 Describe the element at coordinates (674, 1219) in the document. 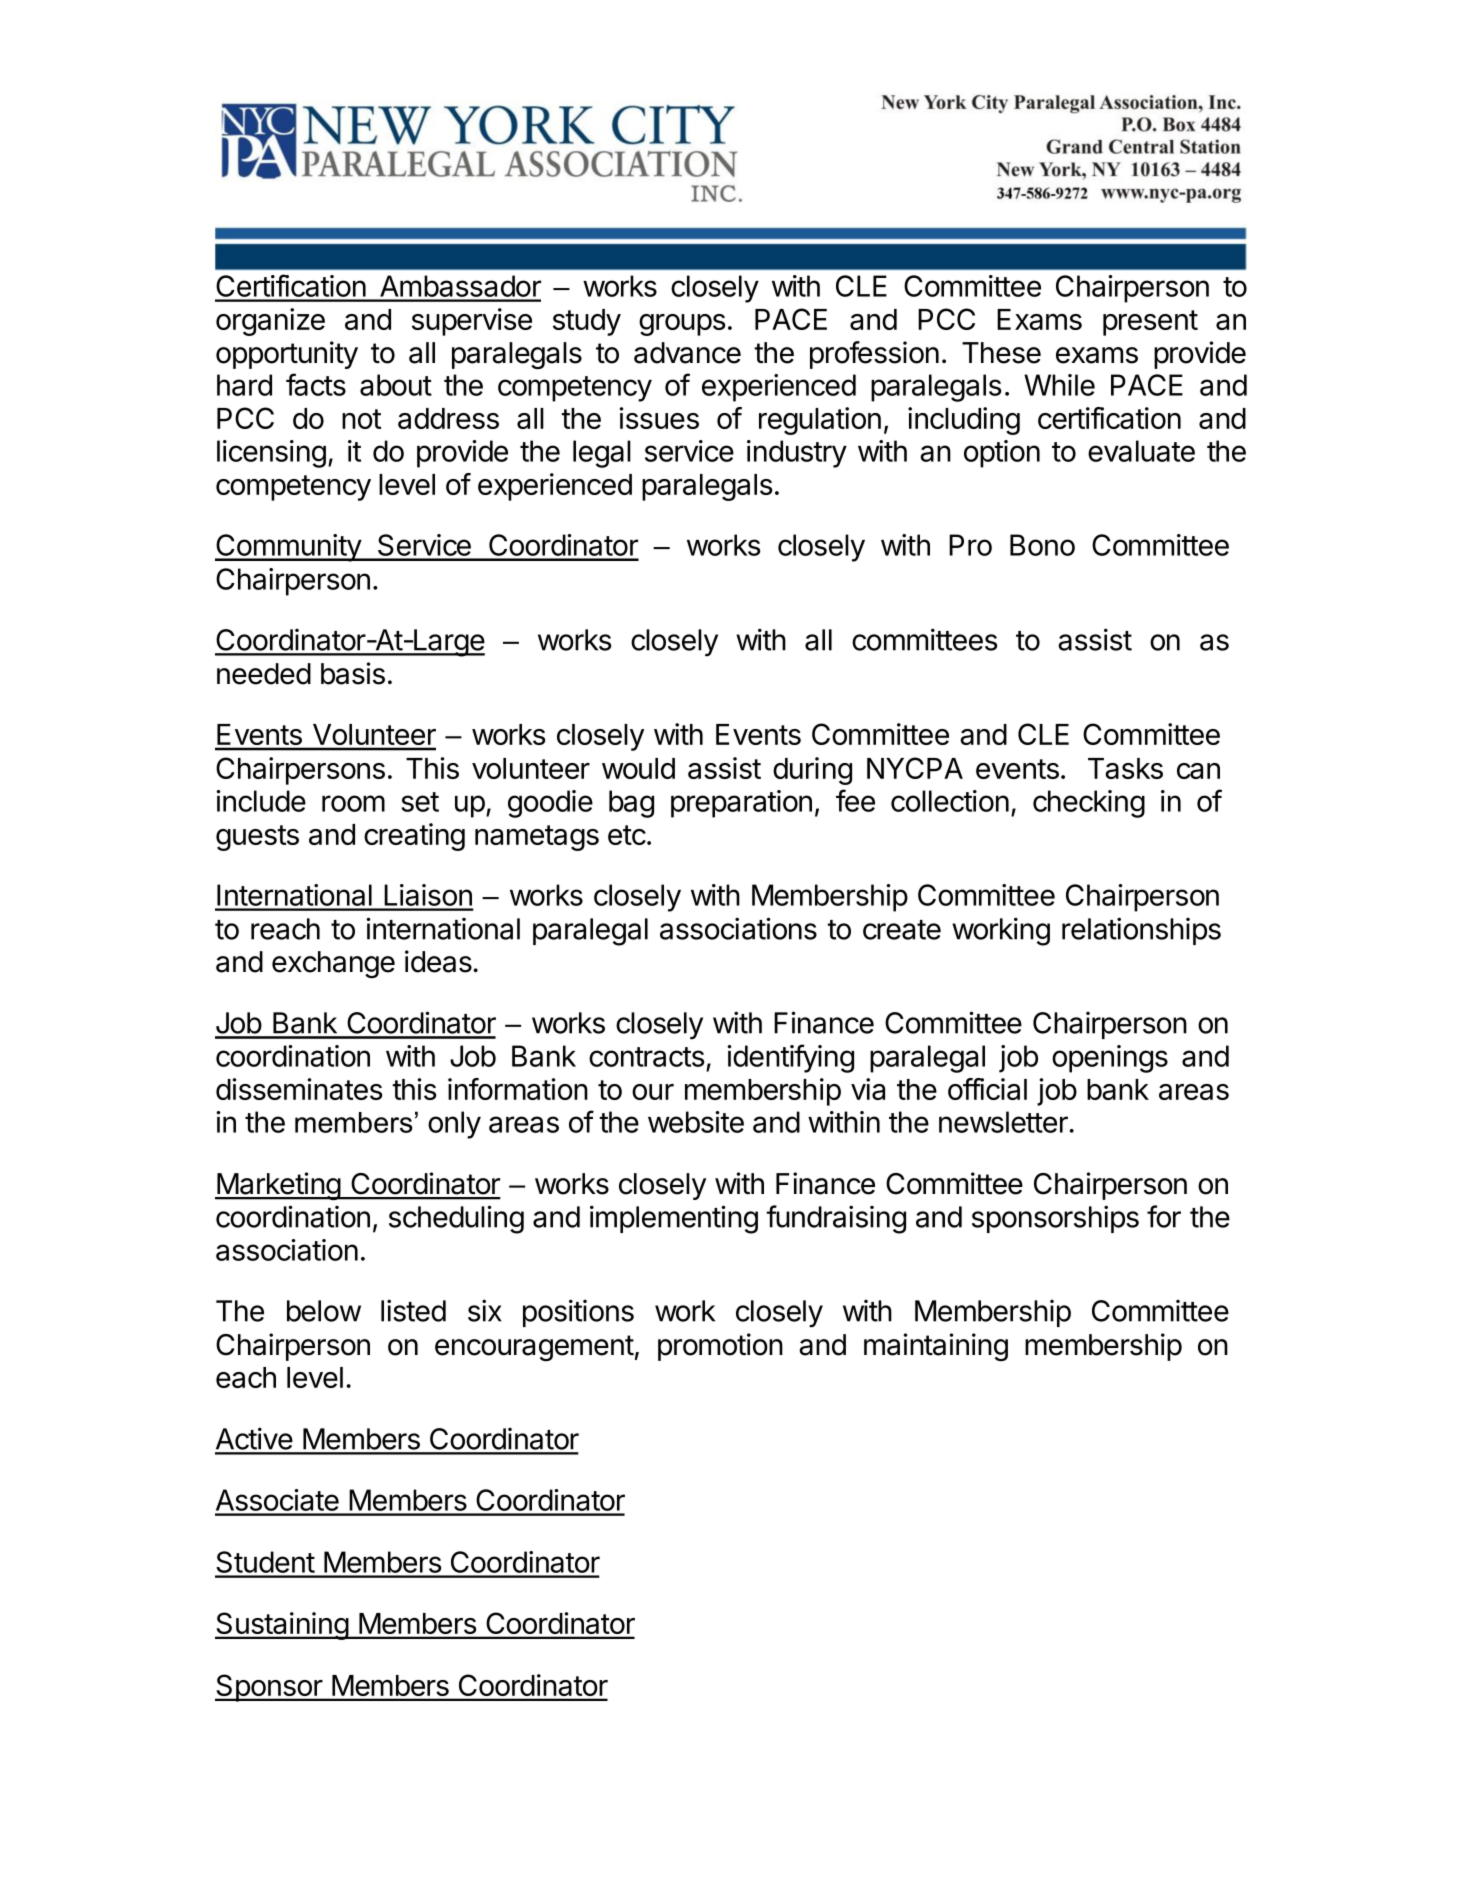

I see `implementing` at that location.
